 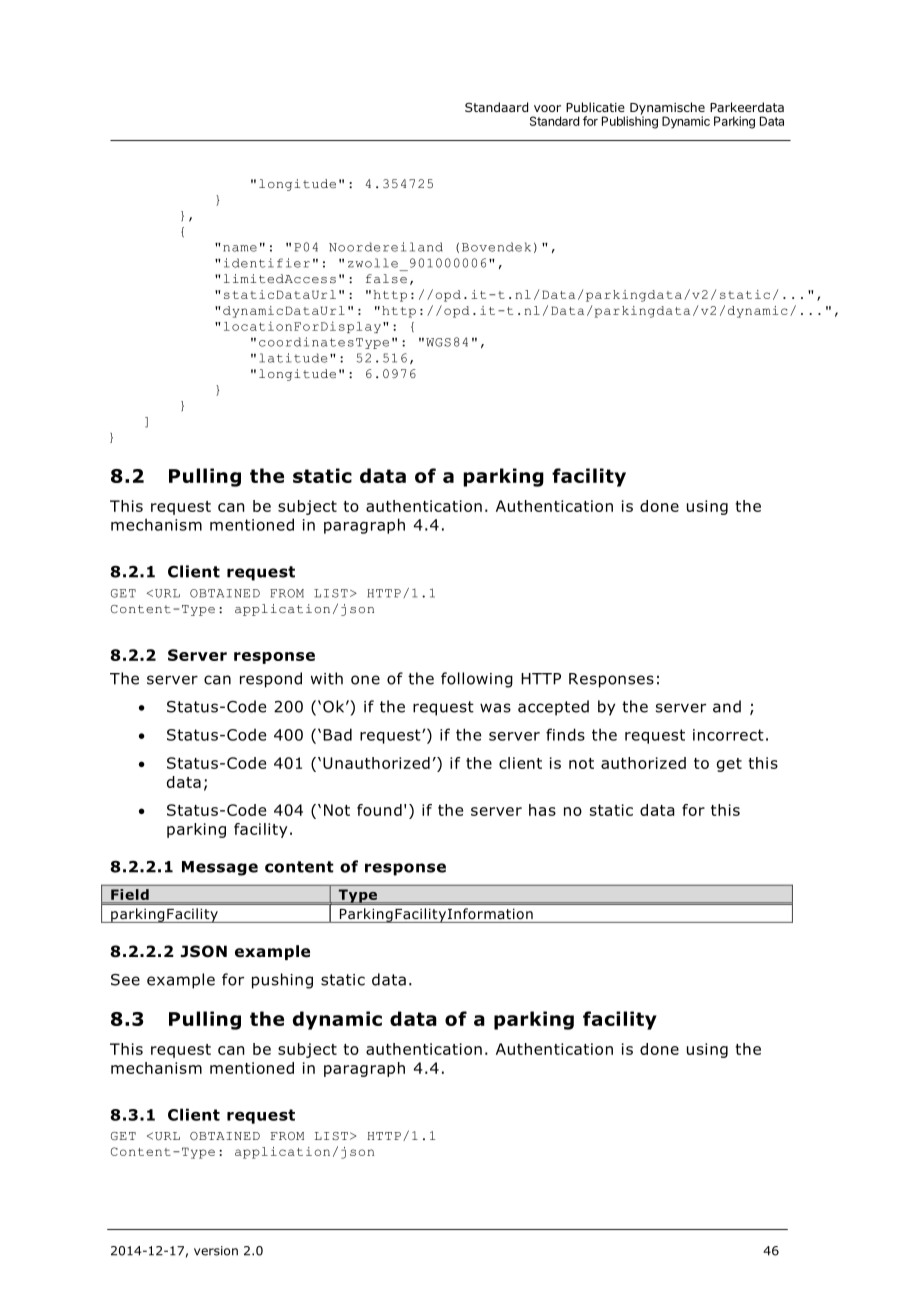 What do you see at coordinates (293, 358) in the image?
I see `latitude` at bounding box center [293, 358].
